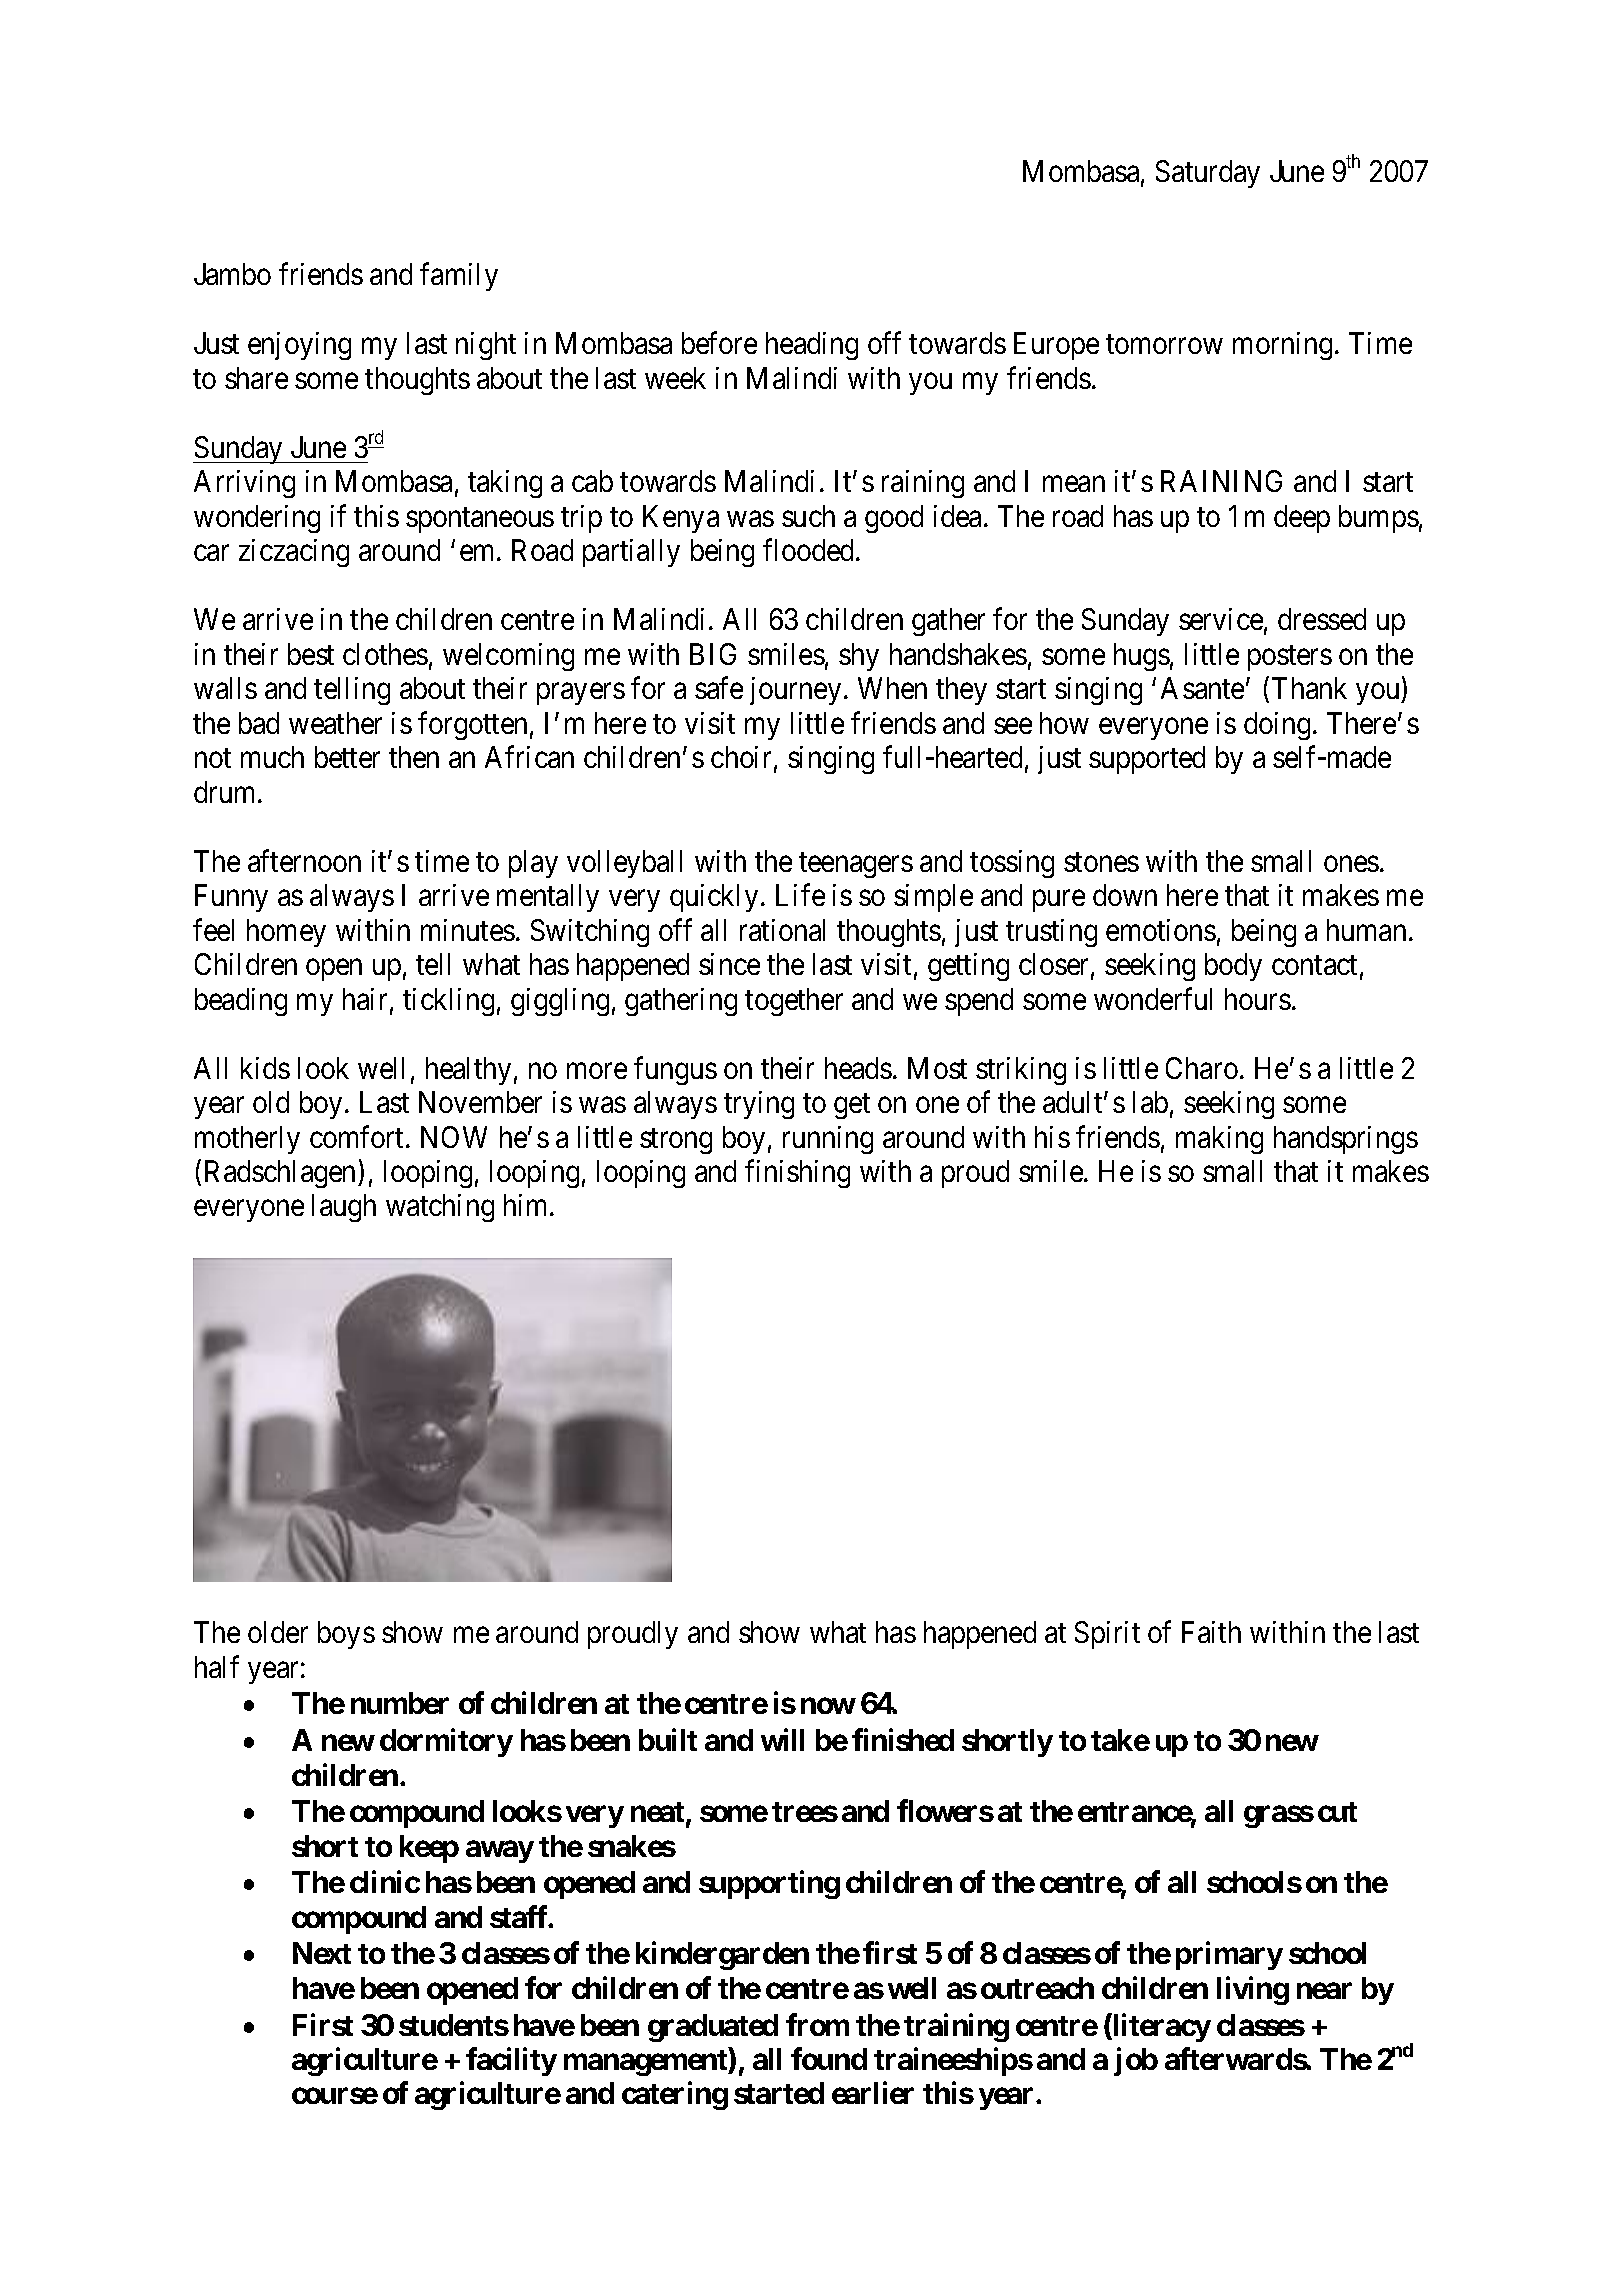  What do you see at coordinates (1208, 174) in the screenshot?
I see `Saturday` at bounding box center [1208, 174].
